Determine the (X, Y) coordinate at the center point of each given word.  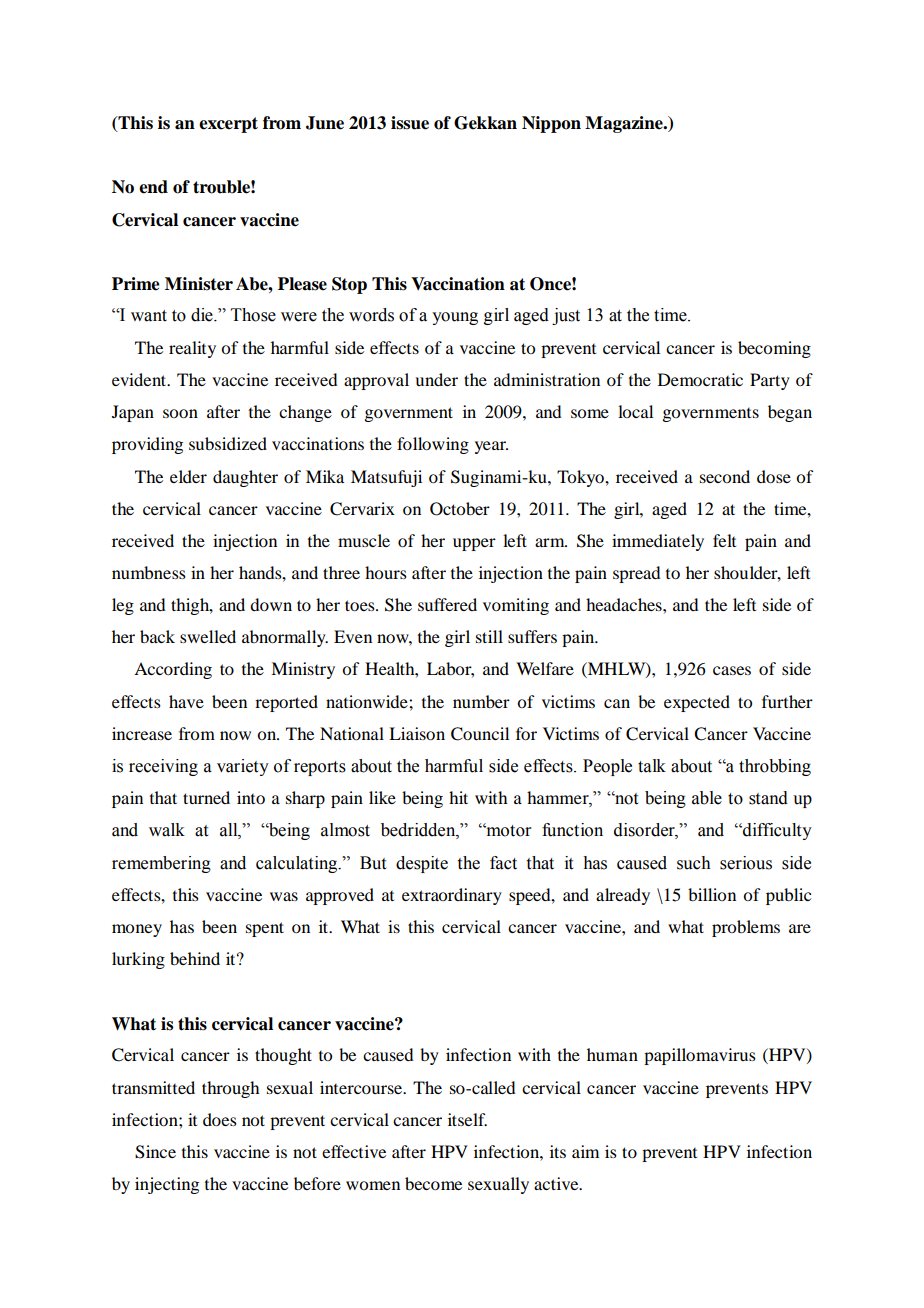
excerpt (228, 125)
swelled (208, 636)
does (220, 1119)
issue (410, 123)
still (489, 636)
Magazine (625, 124)
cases (732, 670)
